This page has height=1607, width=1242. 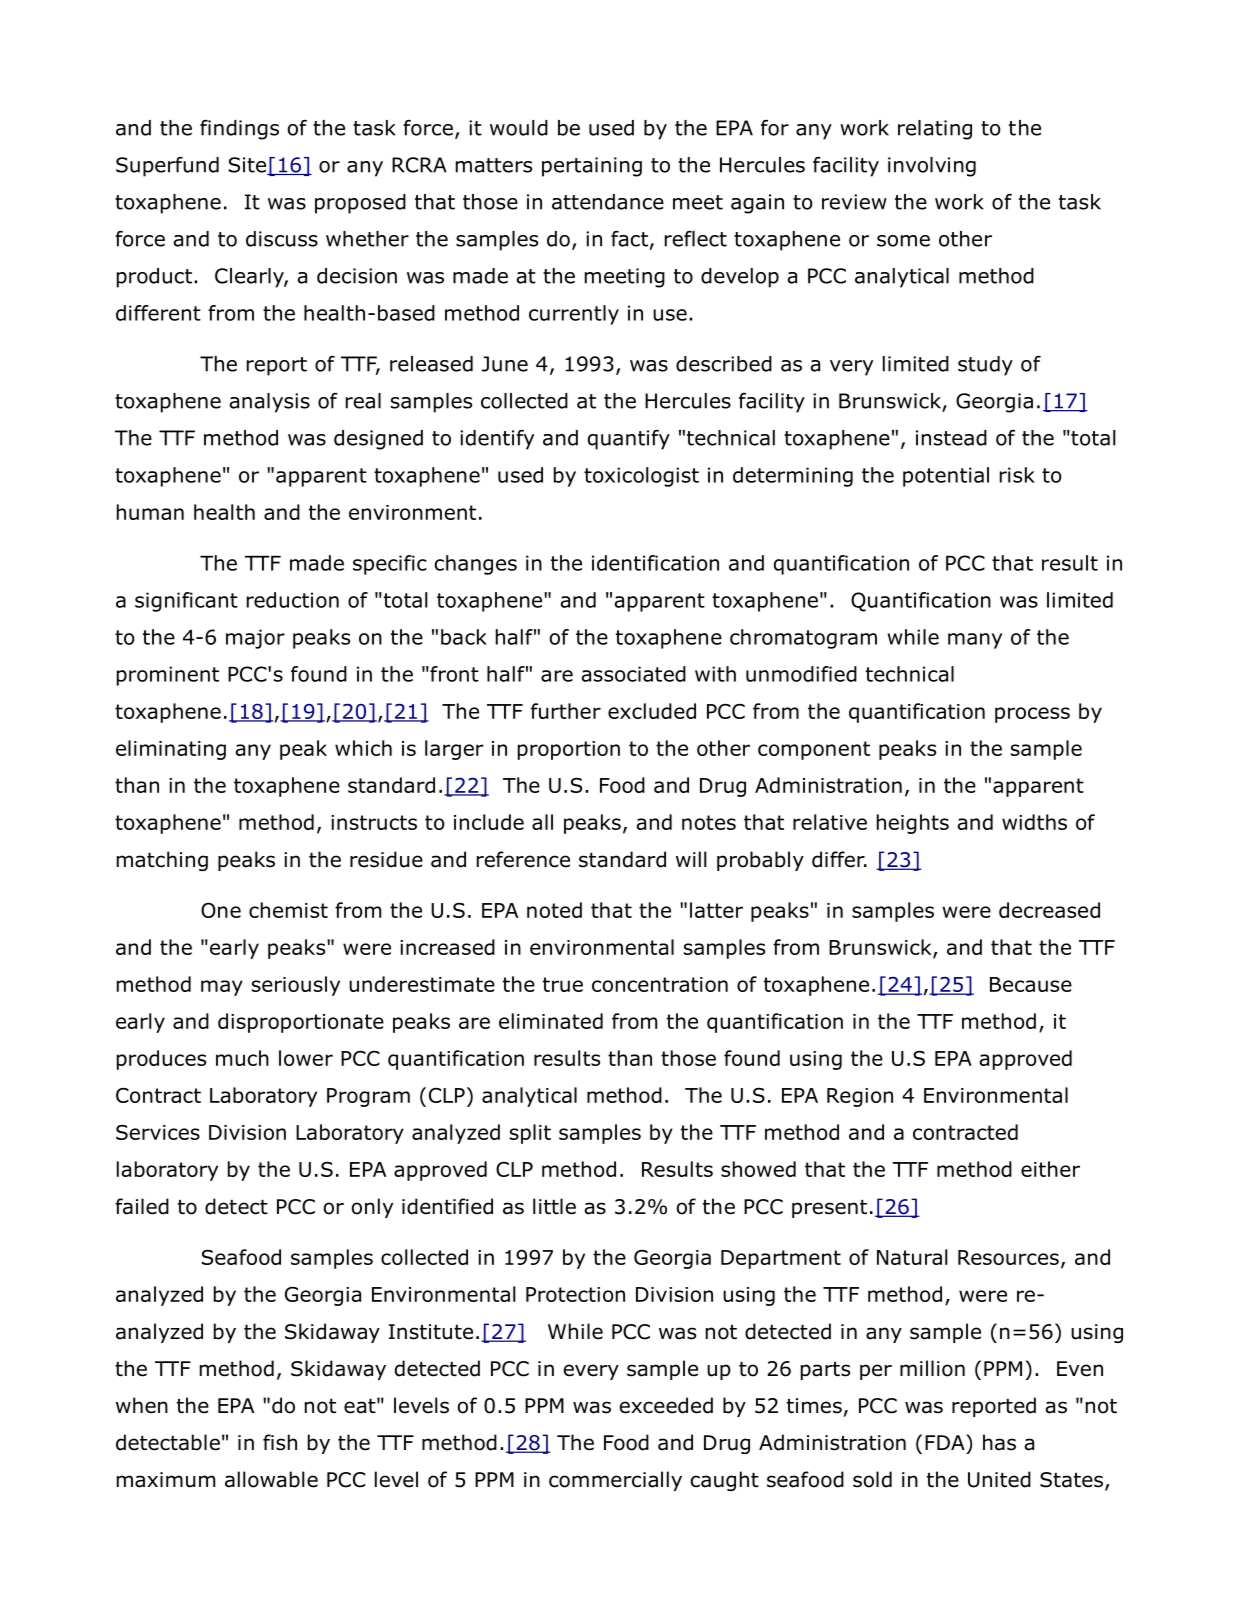 What do you see at coordinates (150, 512) in the page?
I see `human` at bounding box center [150, 512].
